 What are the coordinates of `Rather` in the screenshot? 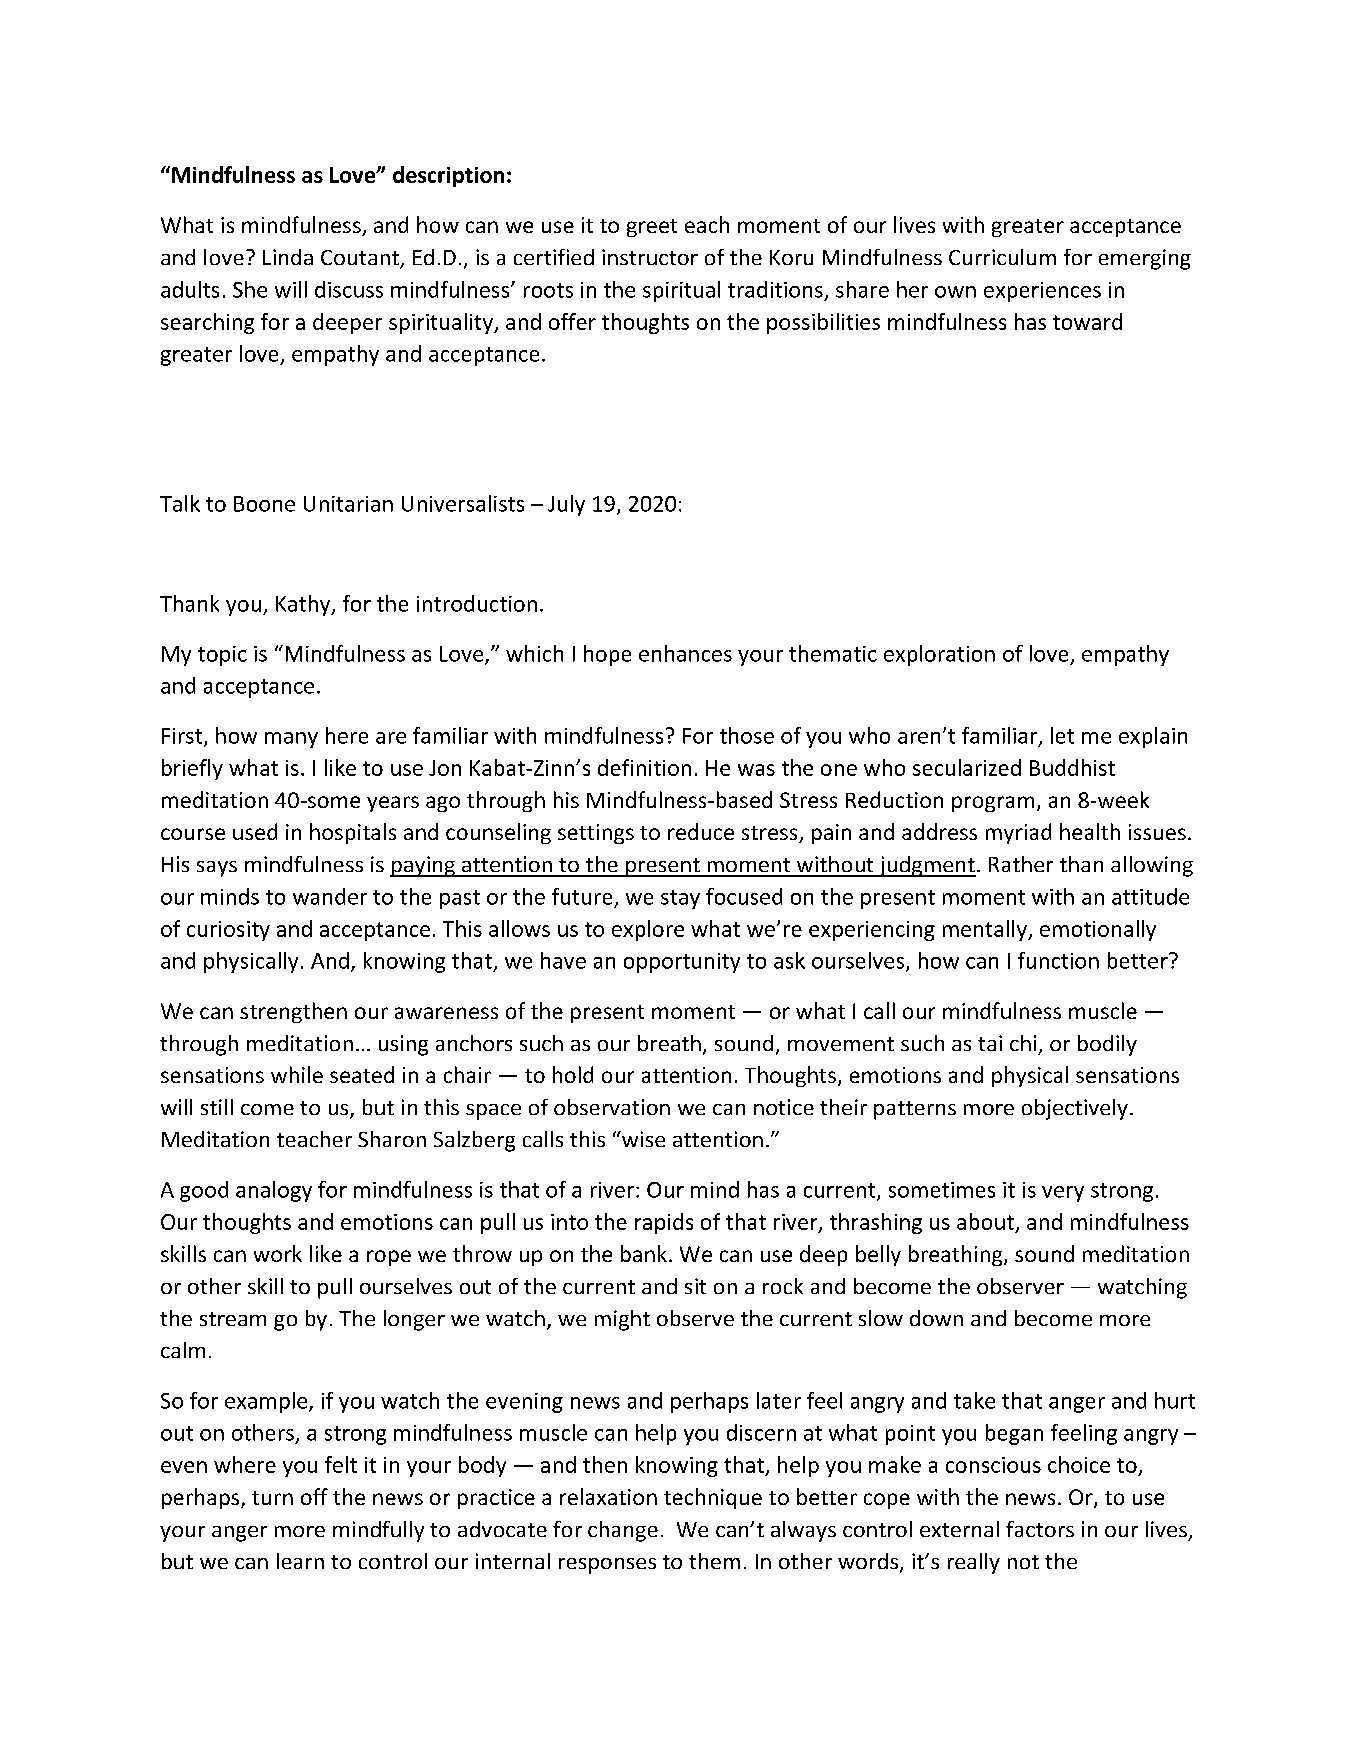 It's located at (1021, 864).
